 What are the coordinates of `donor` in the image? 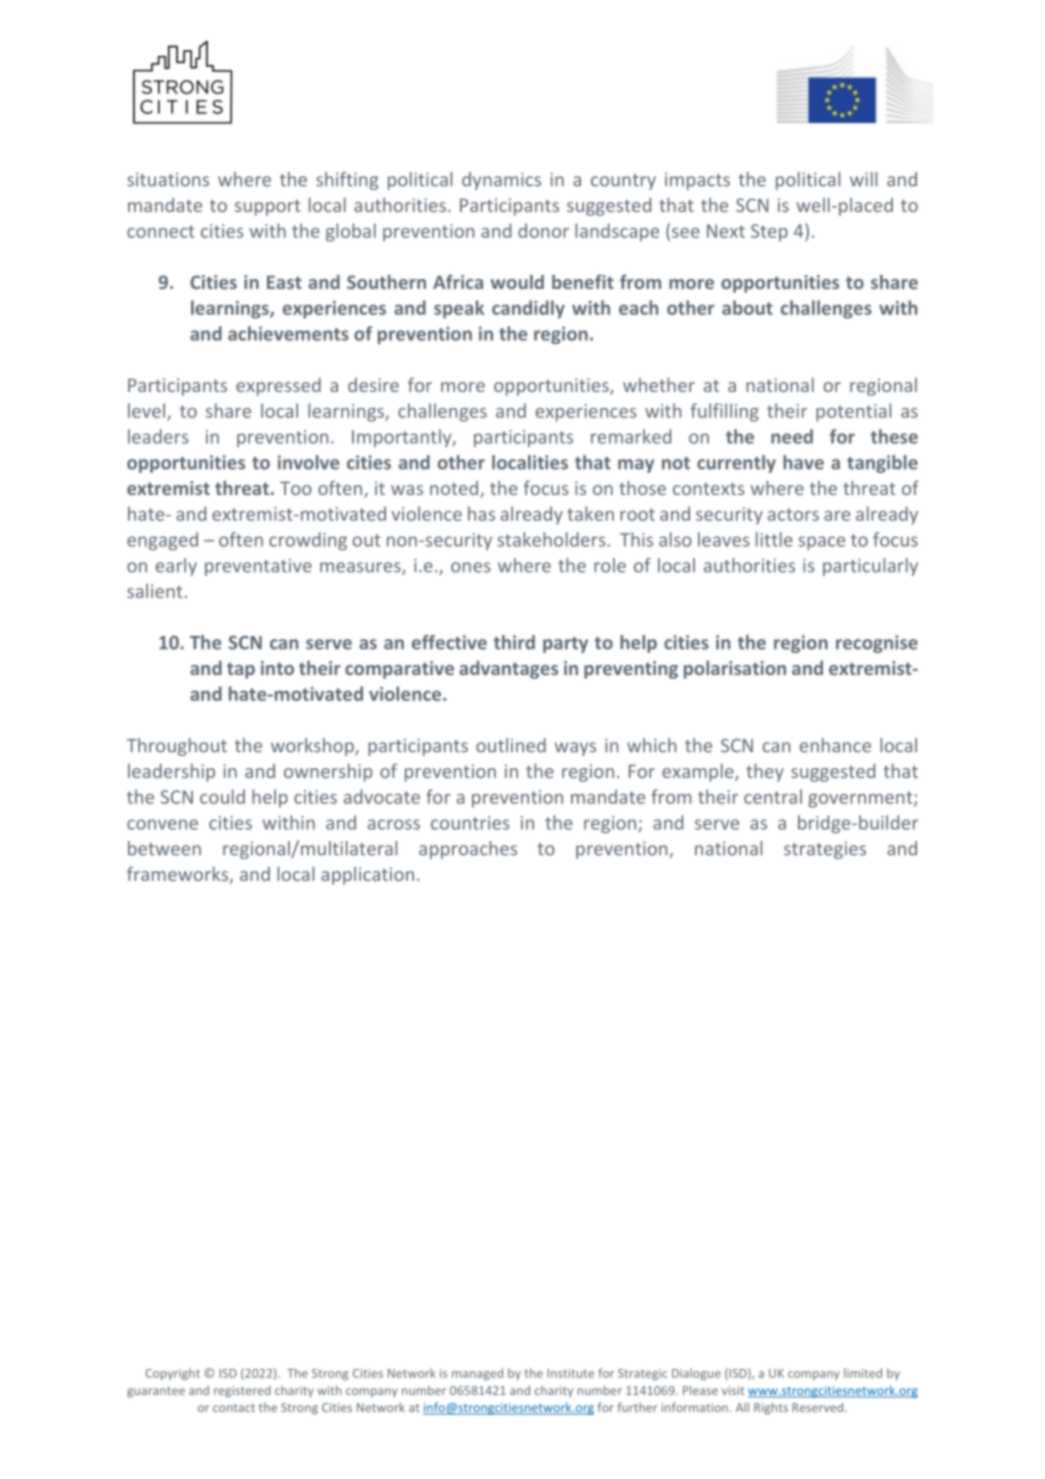 It's located at (543, 230).
